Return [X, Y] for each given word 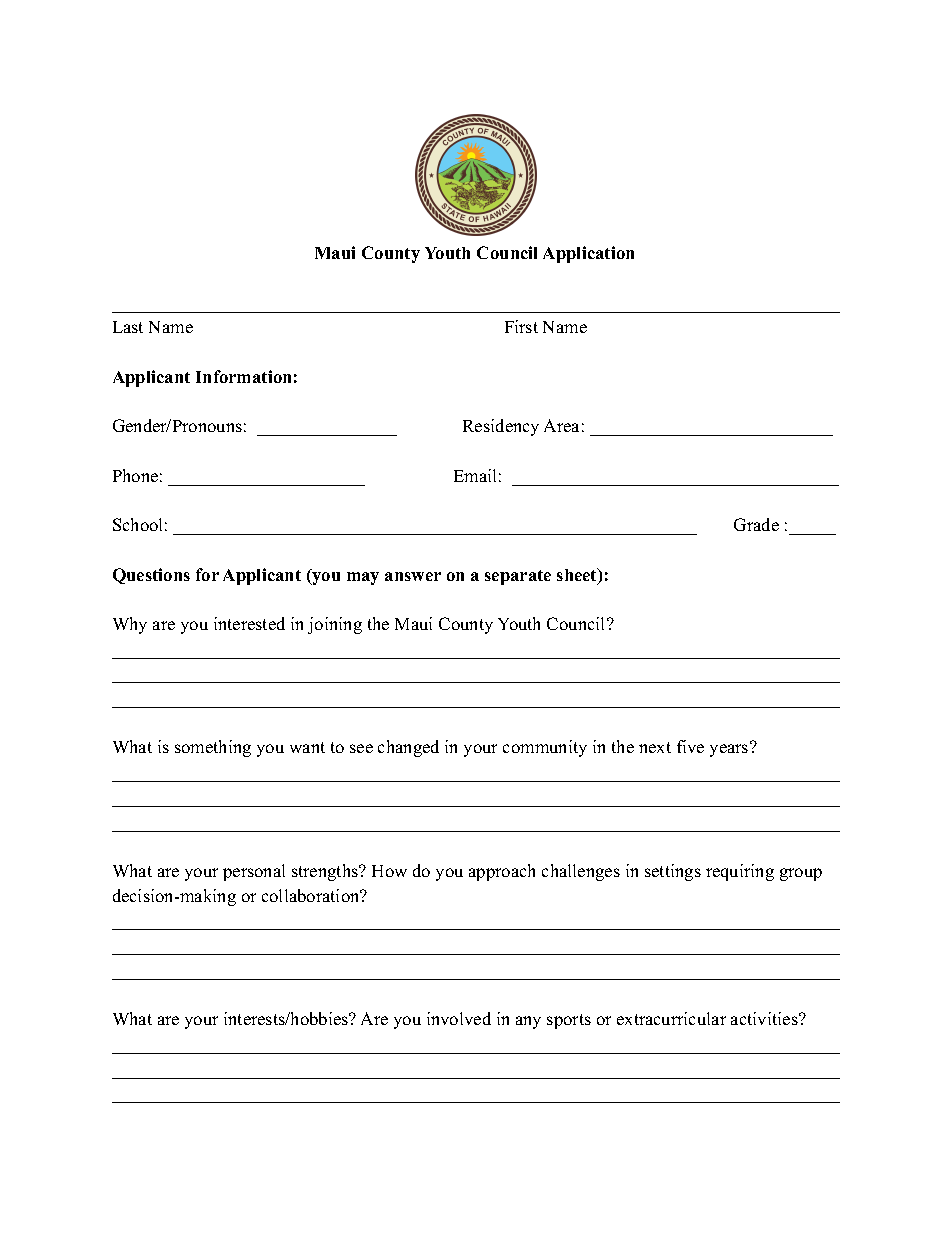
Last [128, 327]
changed [408, 748]
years [729, 750]
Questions [151, 576]
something [213, 748]
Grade [756, 524]
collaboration [312, 895]
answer [413, 576]
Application [588, 254]
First [521, 326]
